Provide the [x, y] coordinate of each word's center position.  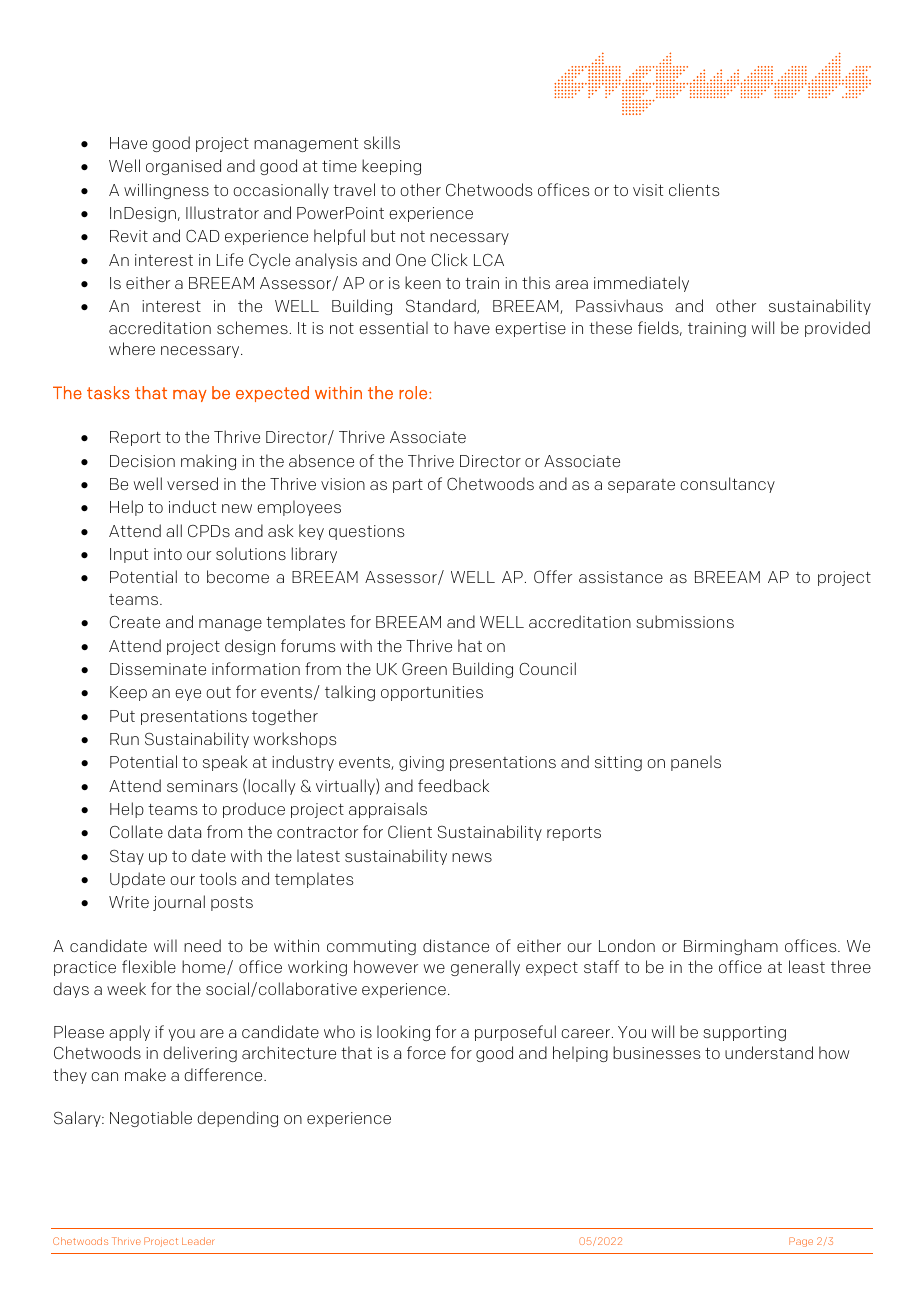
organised [183, 167]
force [426, 1052]
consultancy [727, 485]
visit [648, 190]
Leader [198, 1241]
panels [696, 763]
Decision [142, 461]
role [413, 393]
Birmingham [731, 947]
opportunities [432, 693]
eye [188, 695]
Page [801, 1242]
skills [382, 142]
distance [456, 945]
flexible [149, 966]
